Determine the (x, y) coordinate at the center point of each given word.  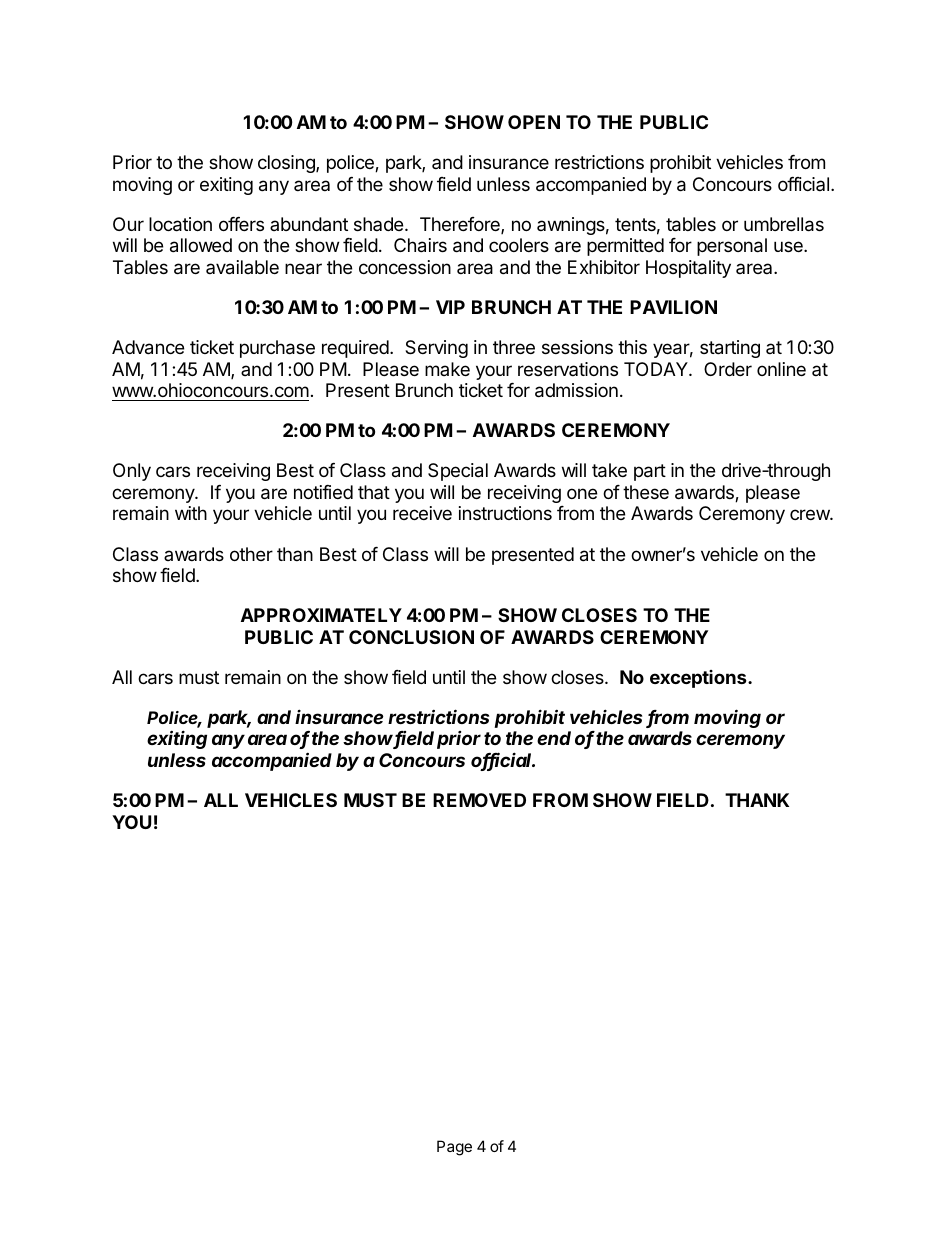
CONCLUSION (411, 637)
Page (454, 1148)
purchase (277, 349)
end (554, 738)
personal (732, 247)
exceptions (699, 679)
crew (810, 514)
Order (728, 369)
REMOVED (479, 800)
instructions (505, 513)
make (447, 369)
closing (287, 164)
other (251, 554)
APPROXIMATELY (321, 615)
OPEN (534, 122)
